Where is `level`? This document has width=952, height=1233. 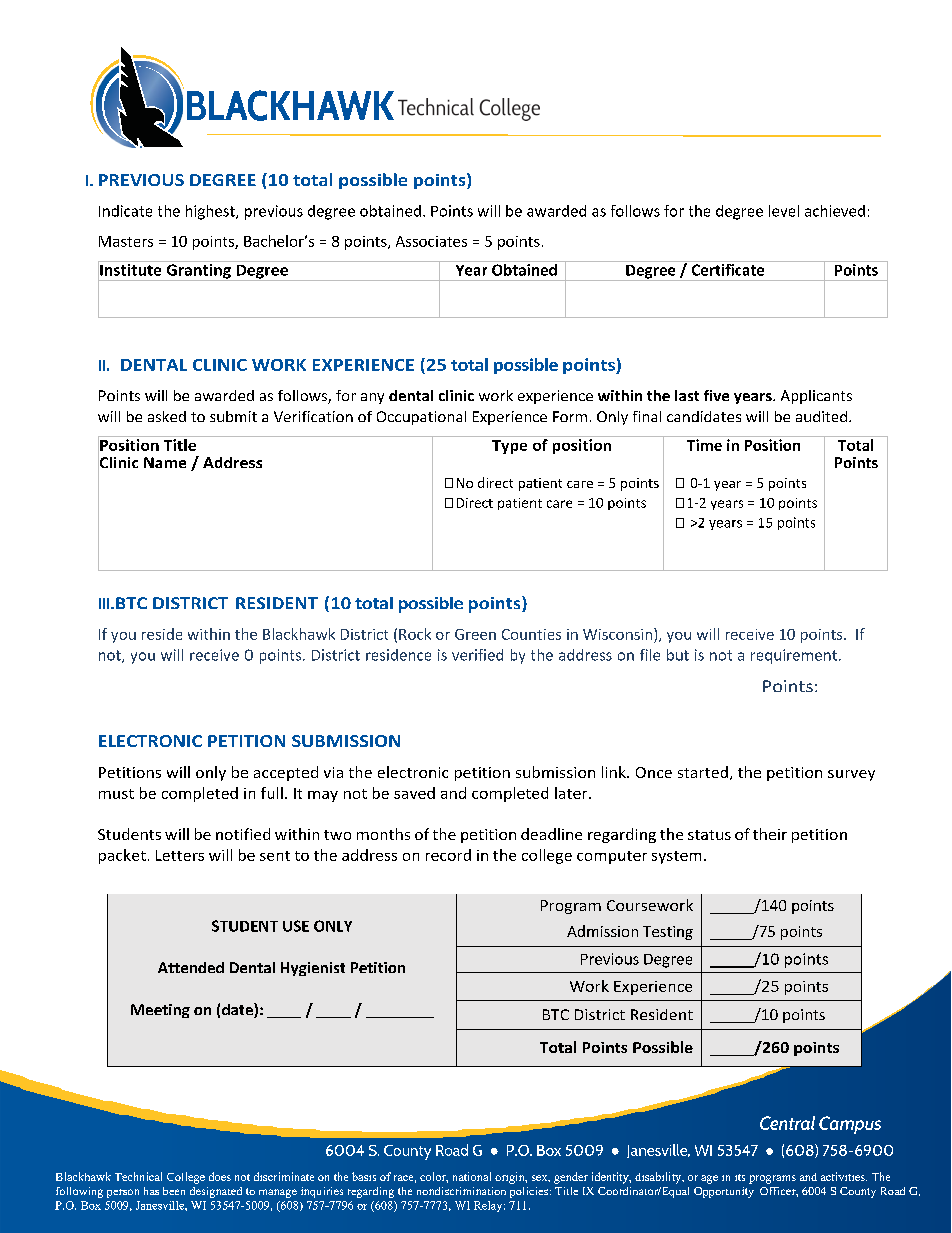 level is located at coordinates (784, 211).
